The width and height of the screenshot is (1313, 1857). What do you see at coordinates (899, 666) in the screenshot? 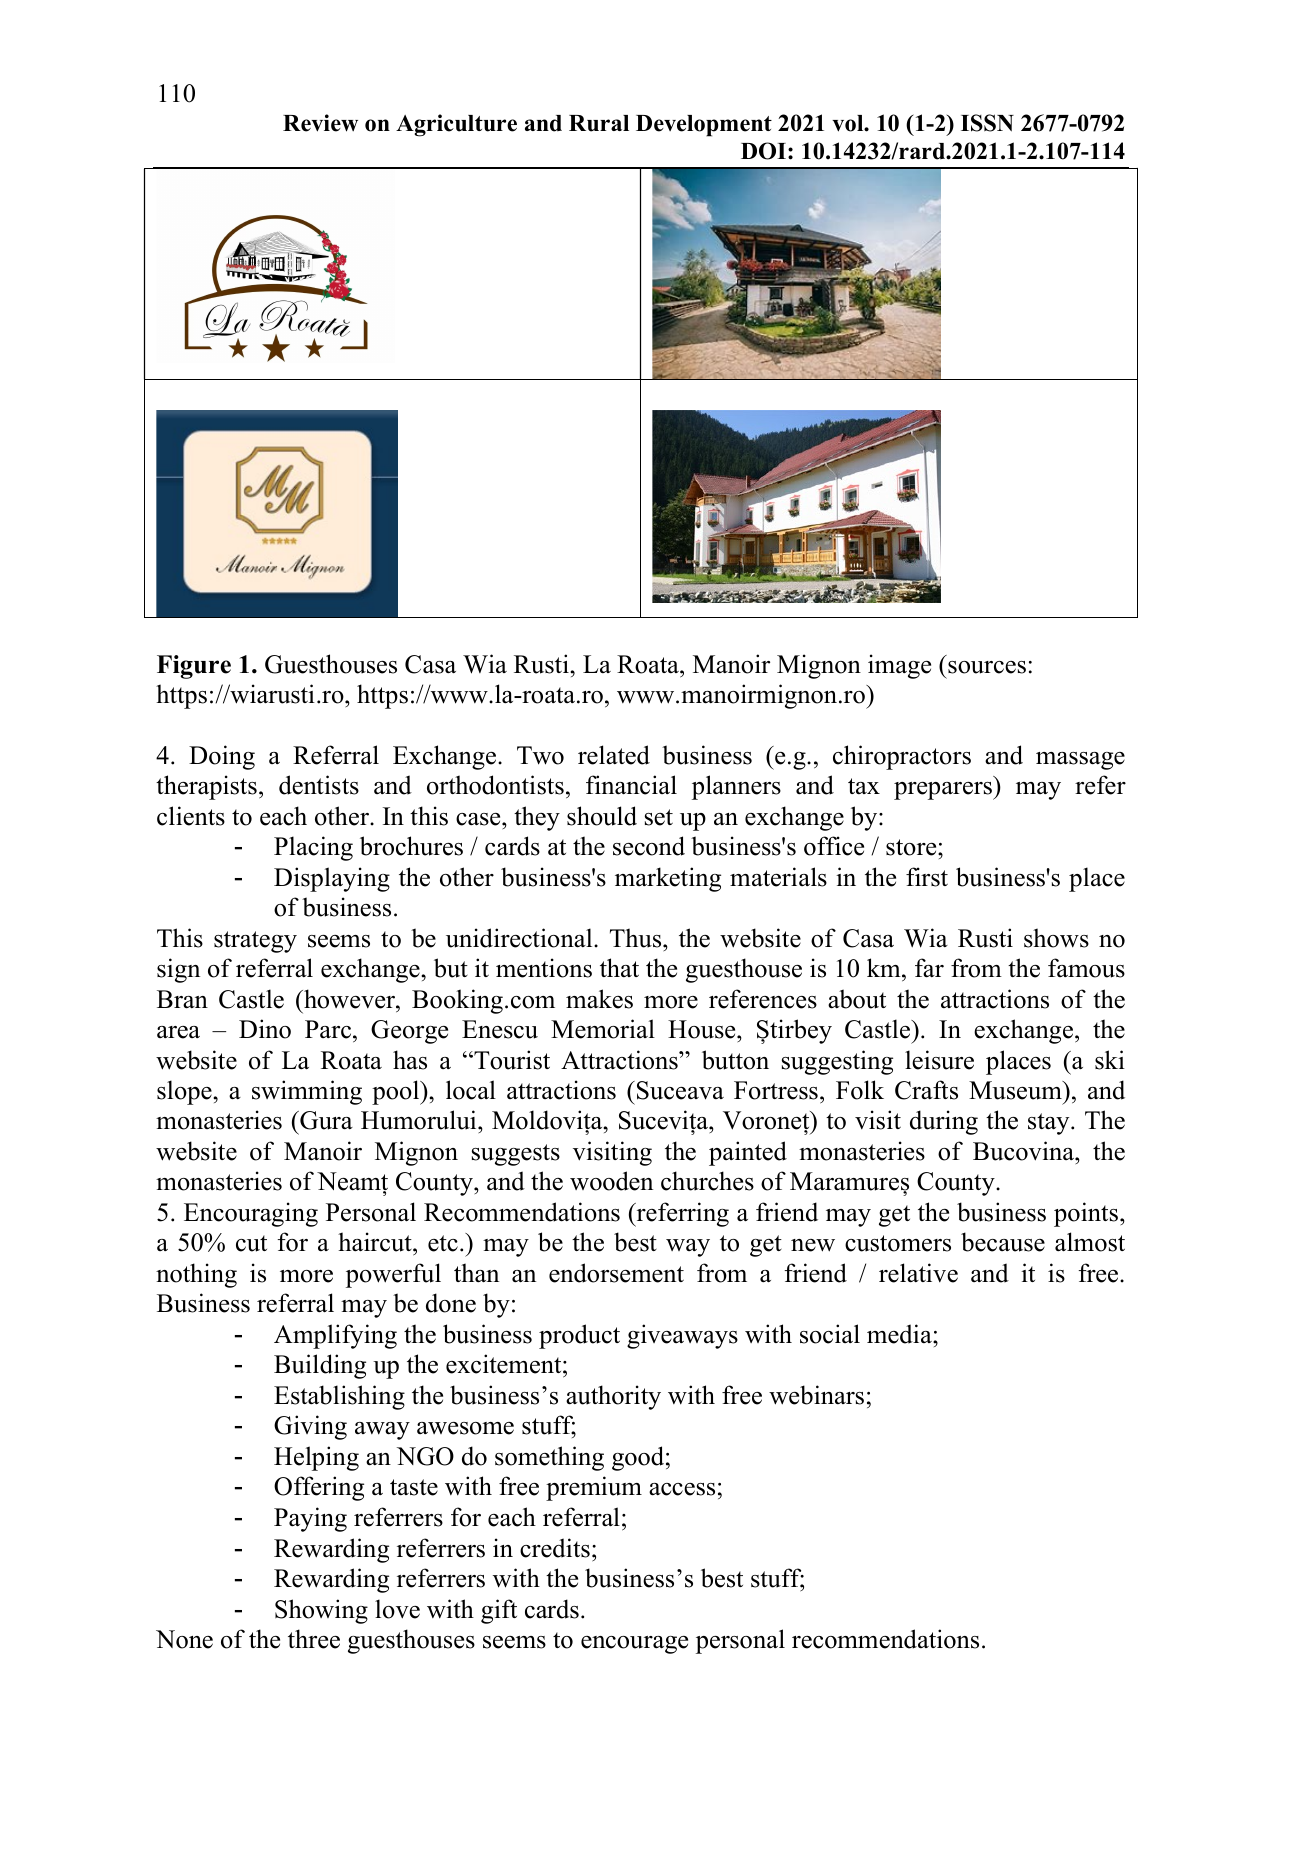
I see `image` at bounding box center [899, 666].
